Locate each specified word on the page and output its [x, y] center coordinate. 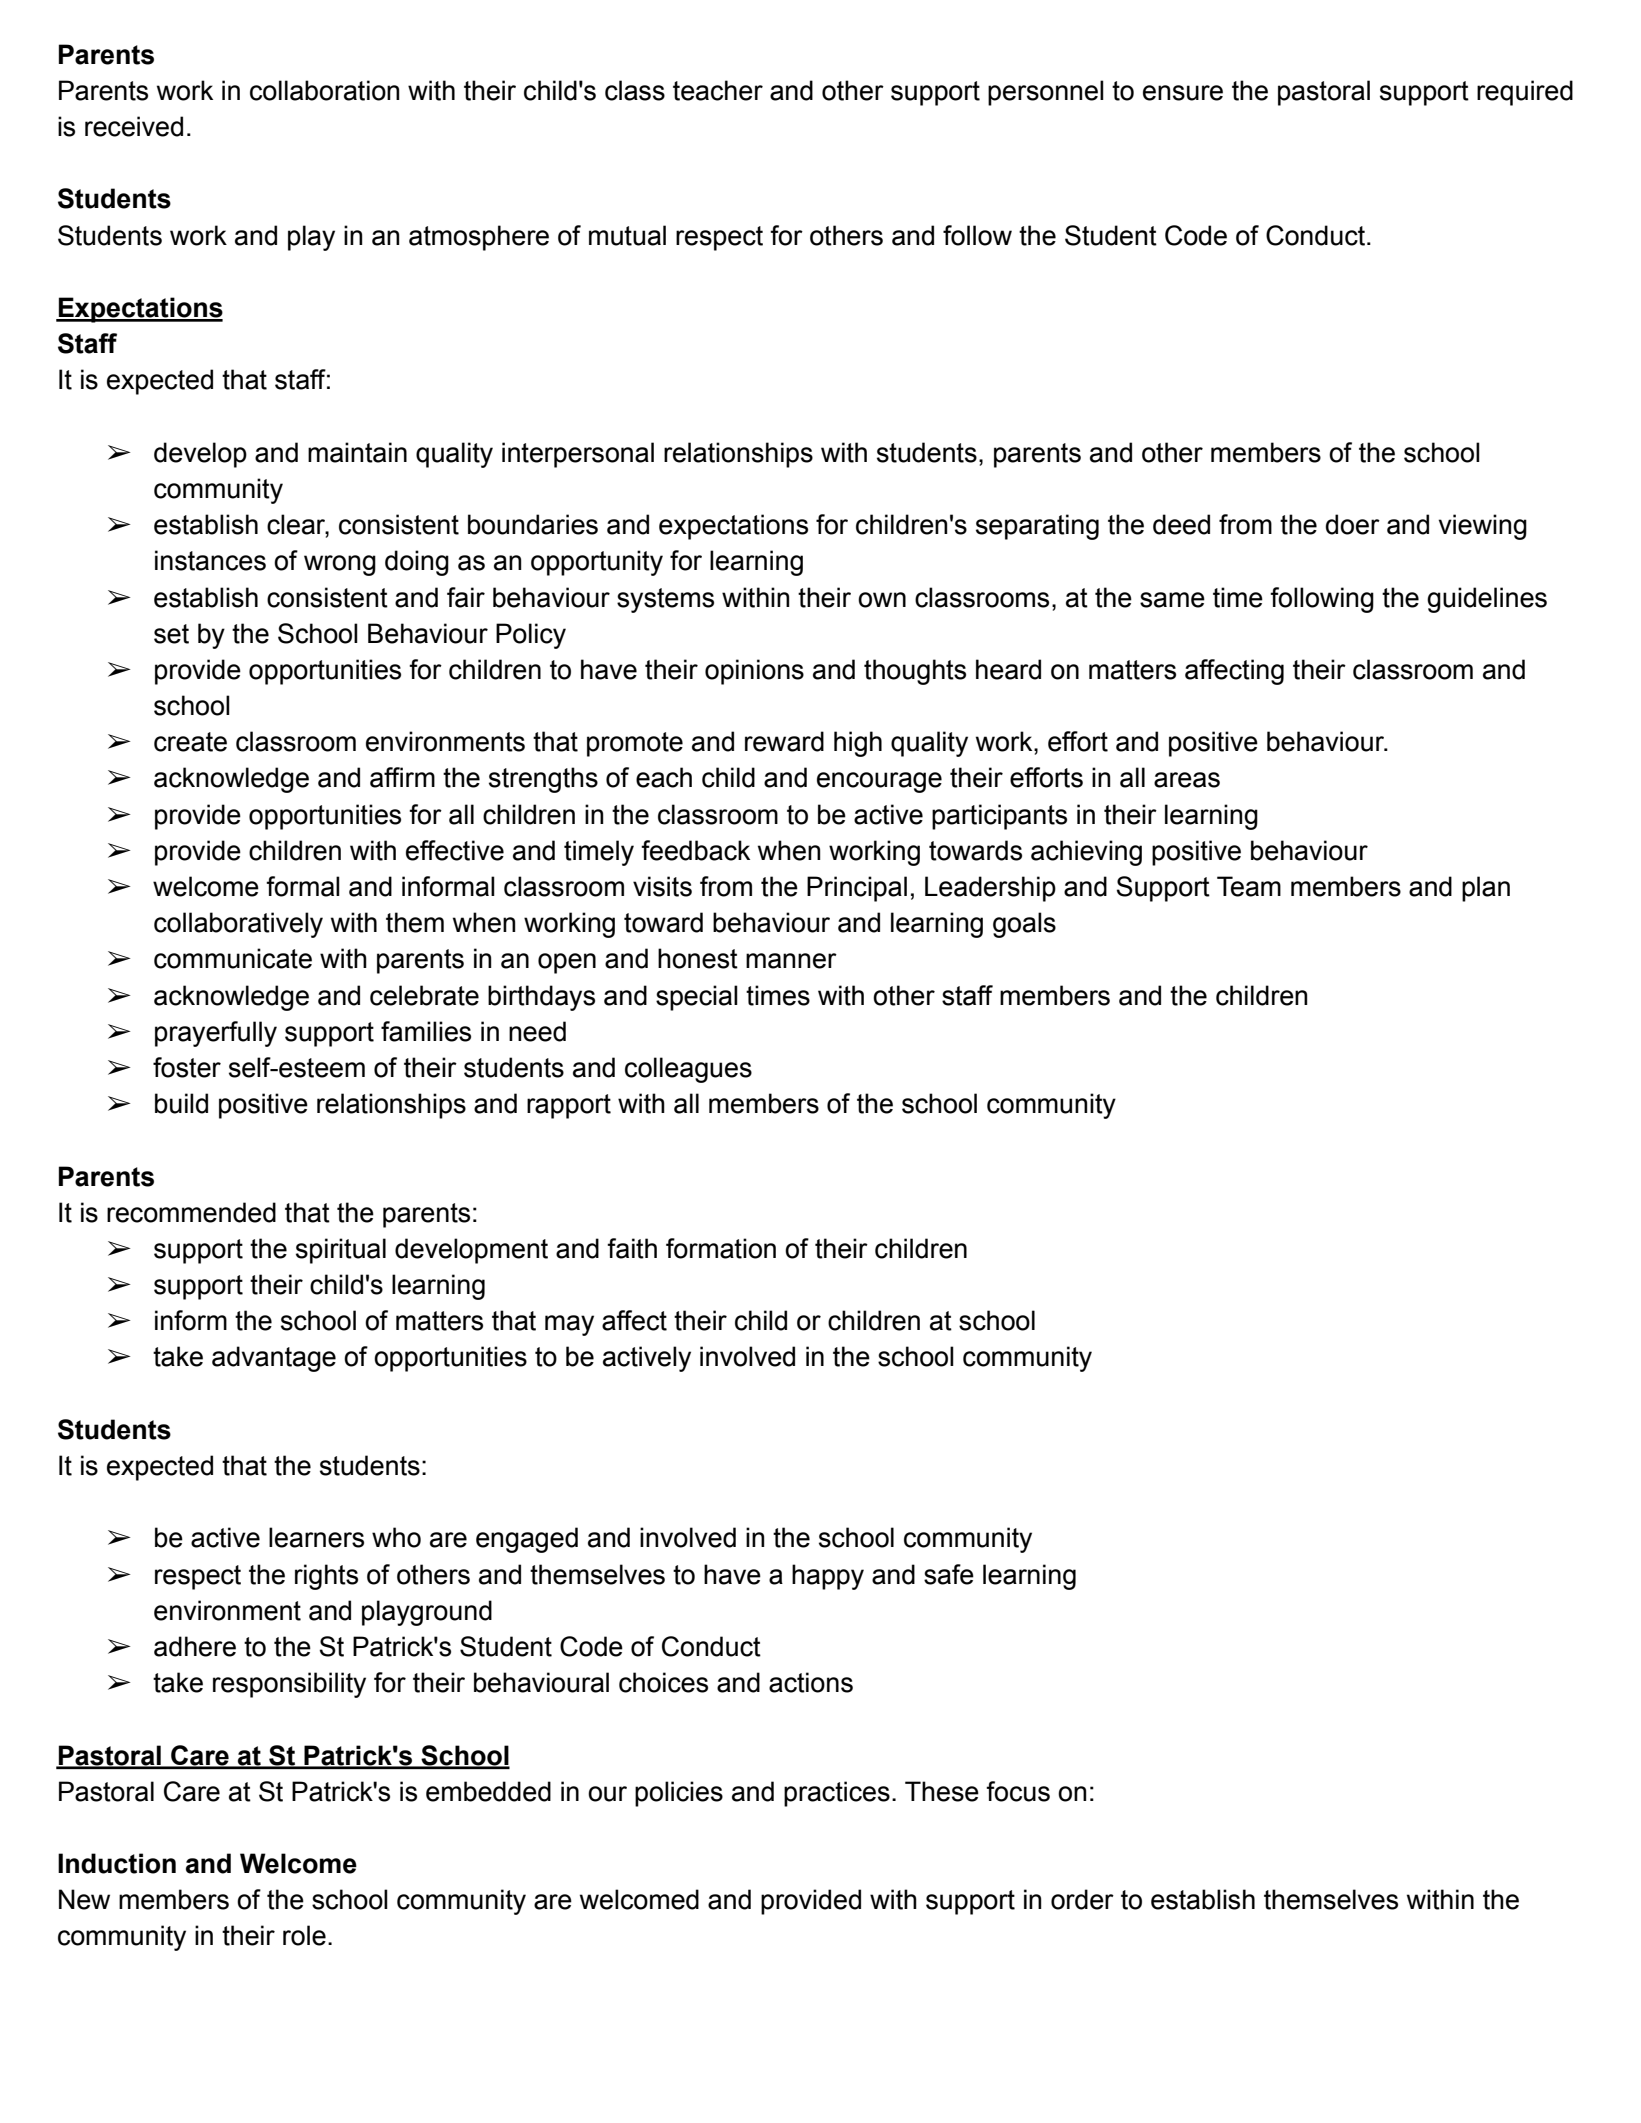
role [304, 1935]
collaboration [324, 90]
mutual [627, 235]
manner [791, 961]
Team [1249, 886]
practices [837, 1794]
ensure [1183, 93]
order [1082, 1899]
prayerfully [216, 1034]
